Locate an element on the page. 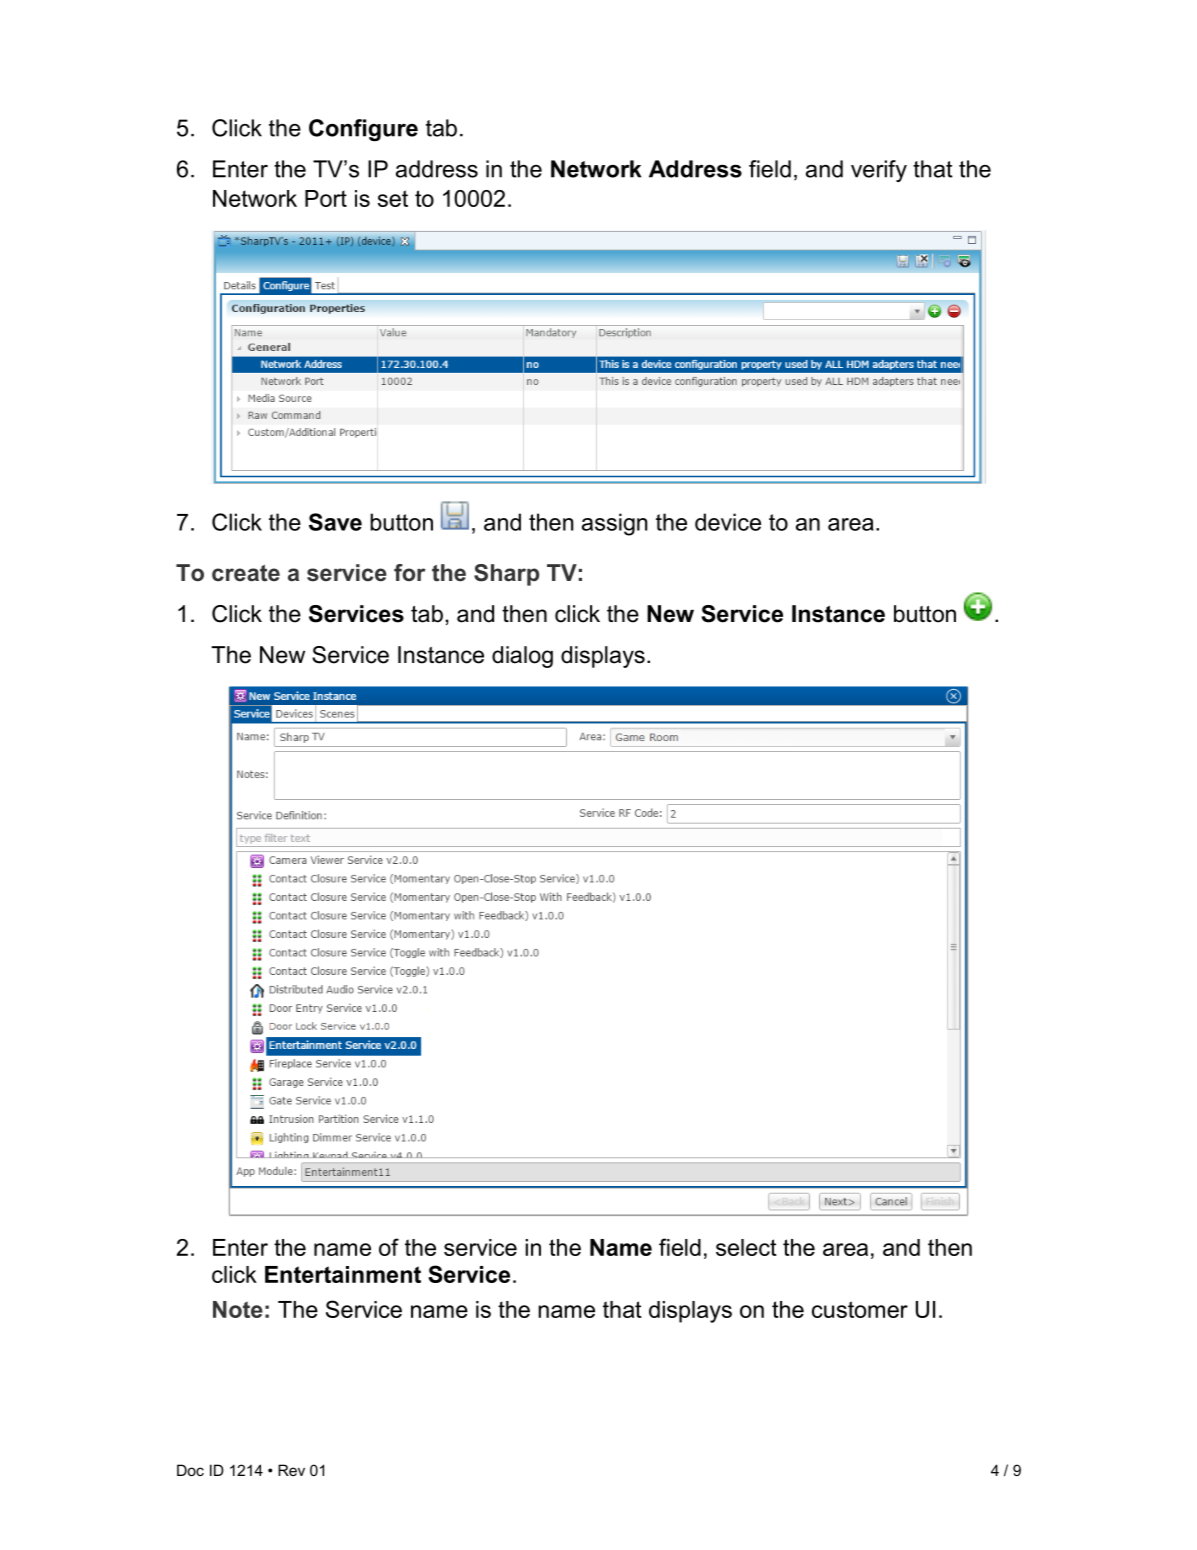 This document has height=1550, width=1197. create is located at coordinates (246, 573).
